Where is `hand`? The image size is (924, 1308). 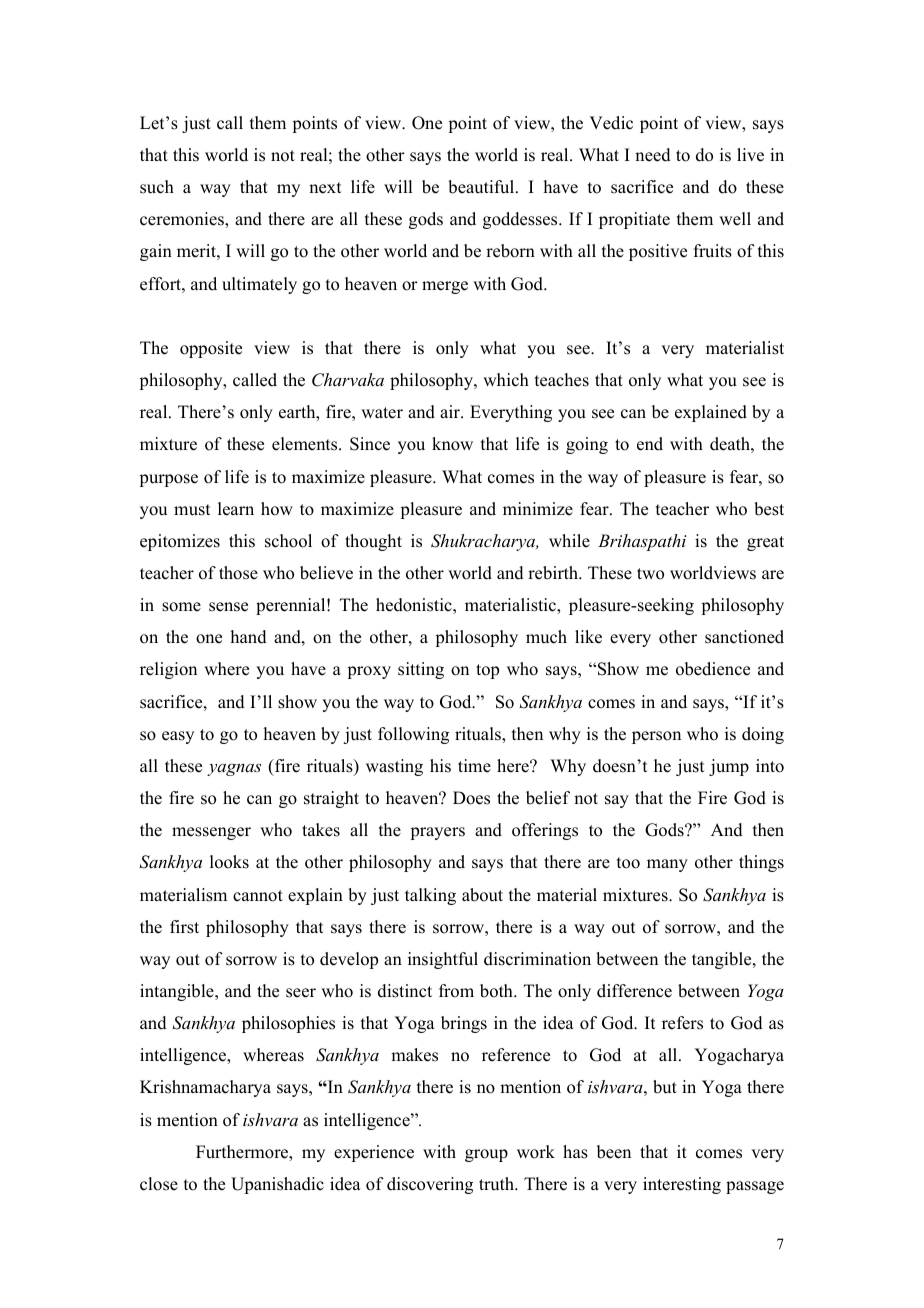 hand is located at coordinates (249, 637).
